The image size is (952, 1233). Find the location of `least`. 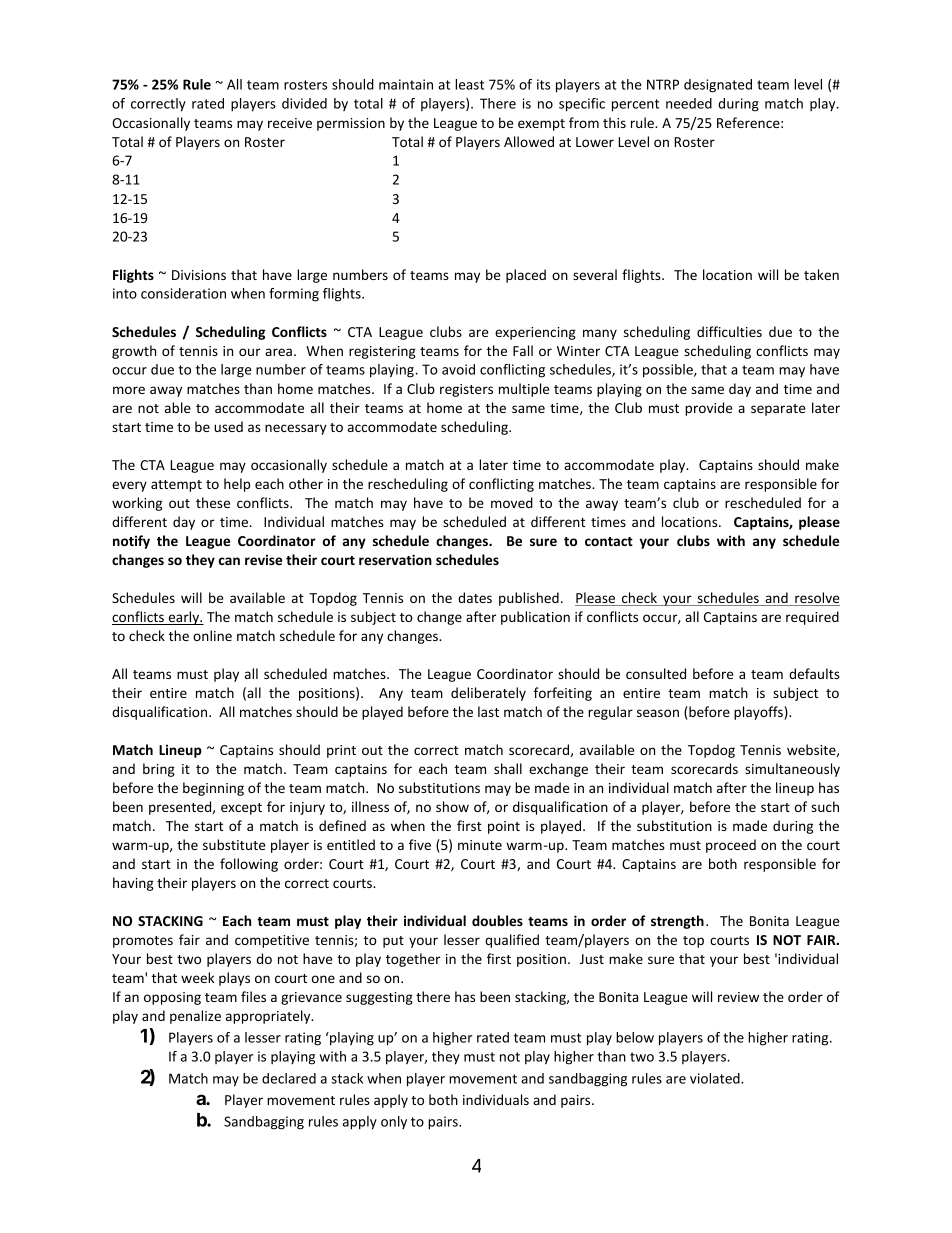

least is located at coordinates (469, 84).
